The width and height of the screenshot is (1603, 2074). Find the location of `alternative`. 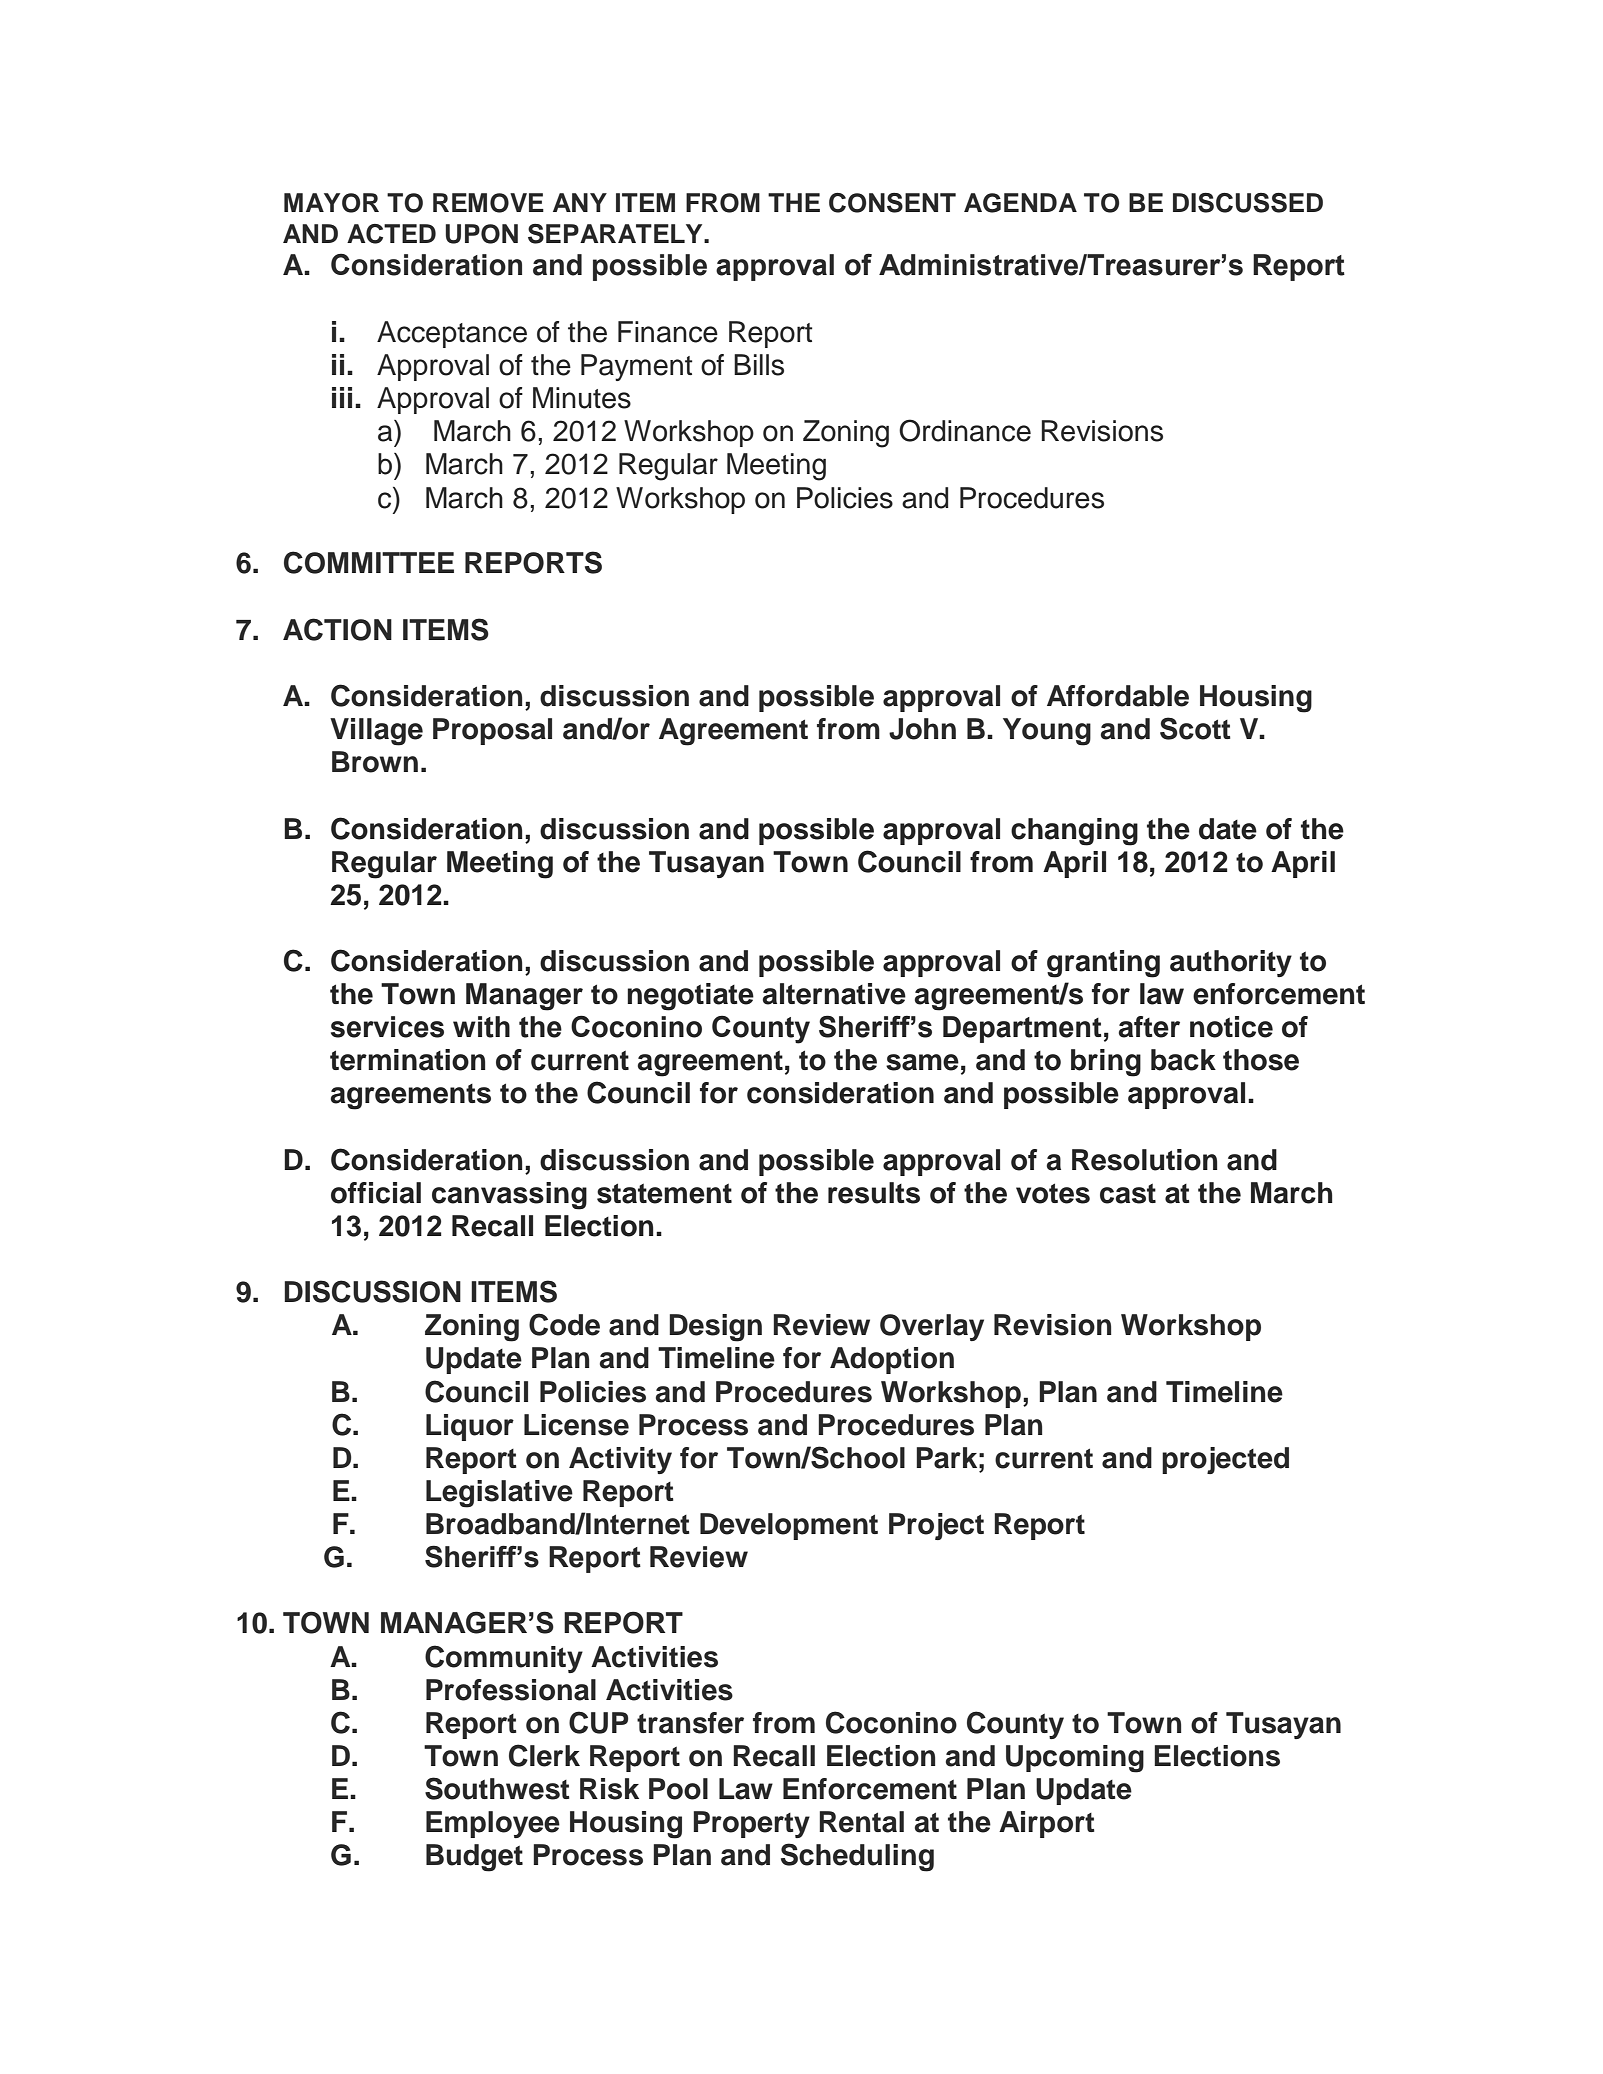

alternative is located at coordinates (834, 994).
